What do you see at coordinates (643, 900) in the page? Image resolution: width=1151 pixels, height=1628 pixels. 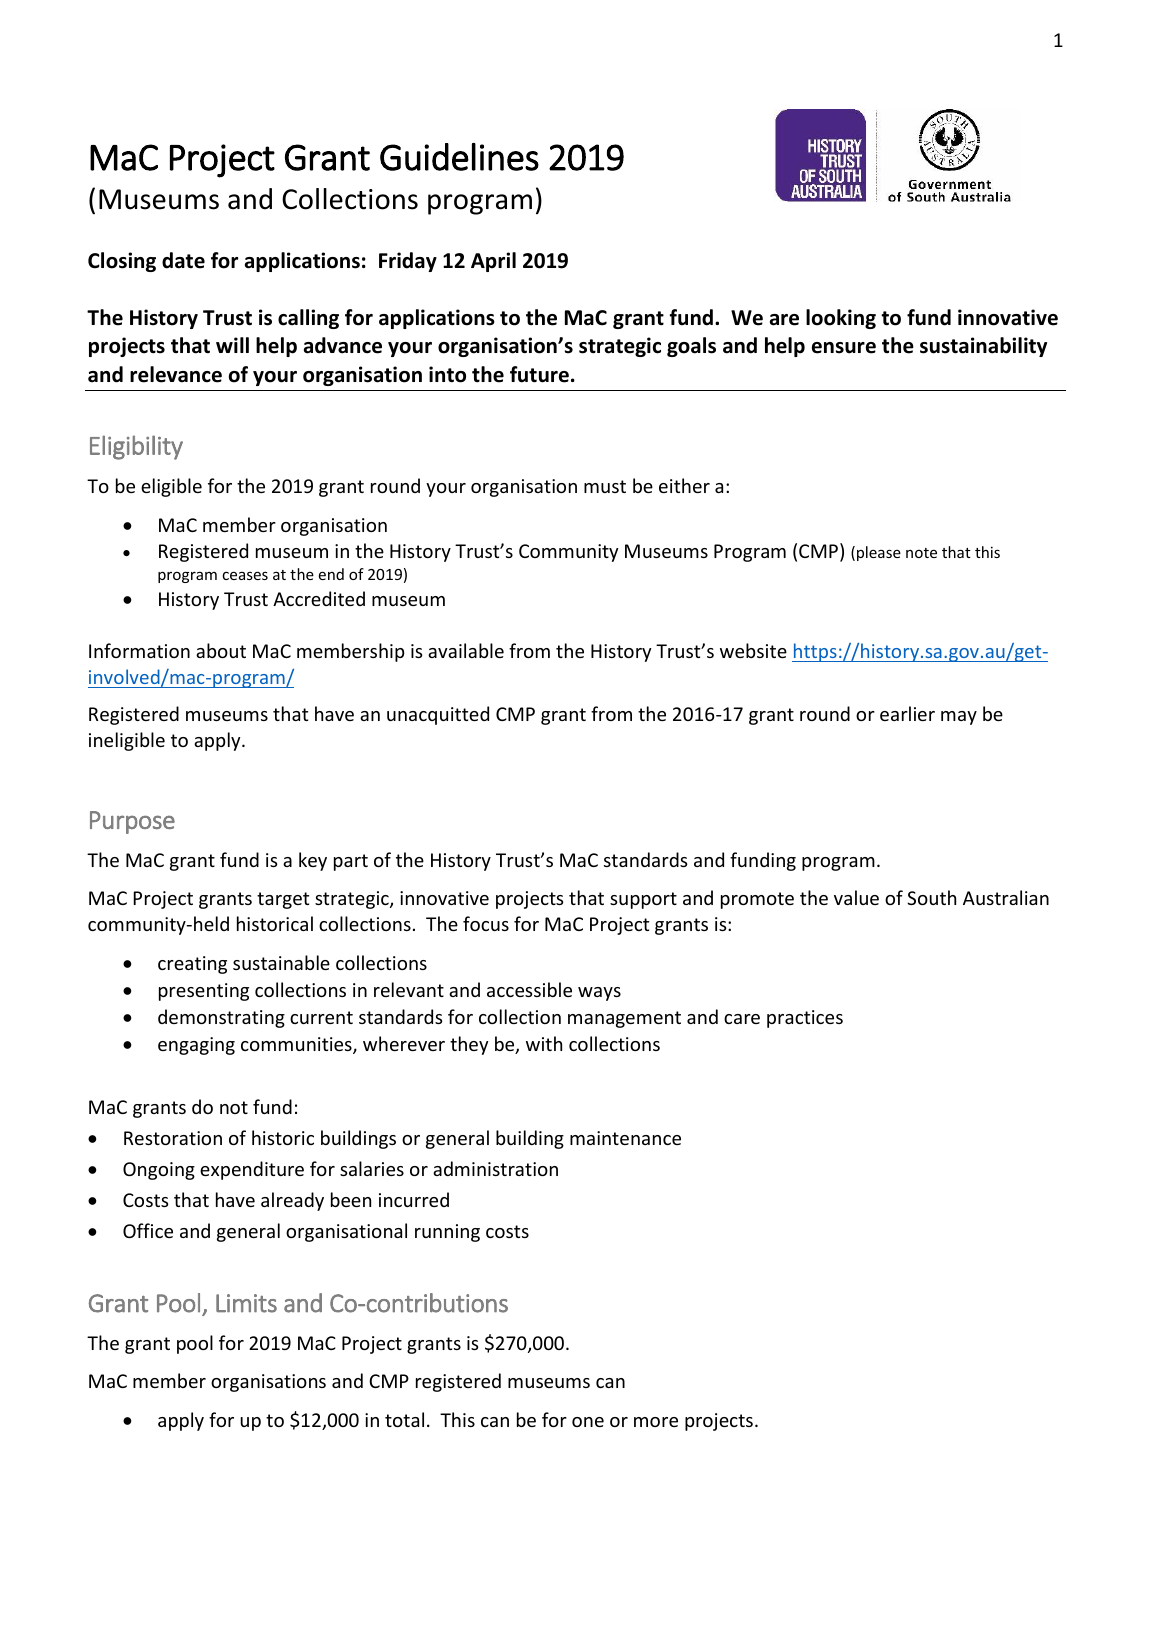 I see `support` at bounding box center [643, 900].
